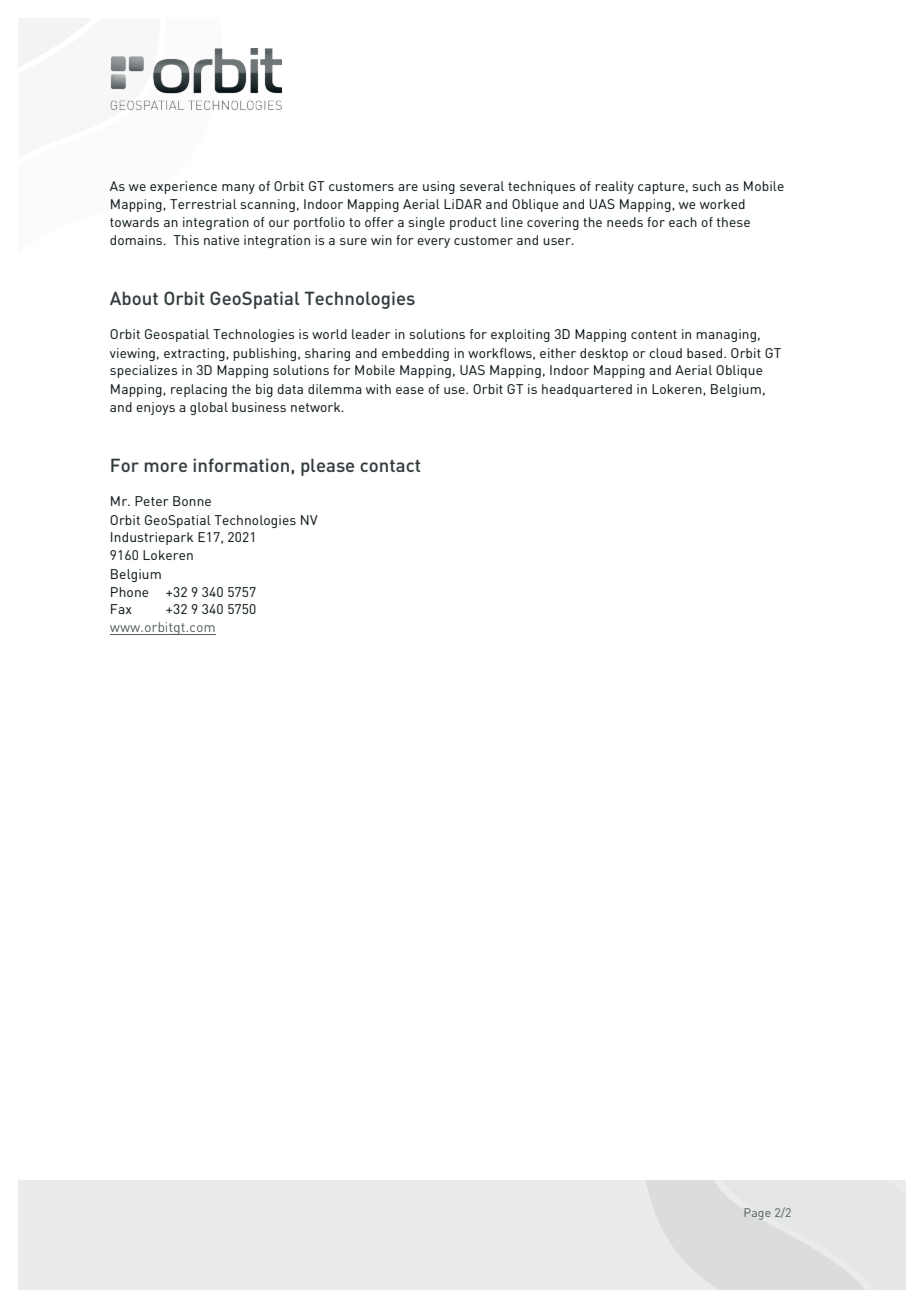 This screenshot has height=1308, width=924. I want to click on desktop, so click(604, 354).
